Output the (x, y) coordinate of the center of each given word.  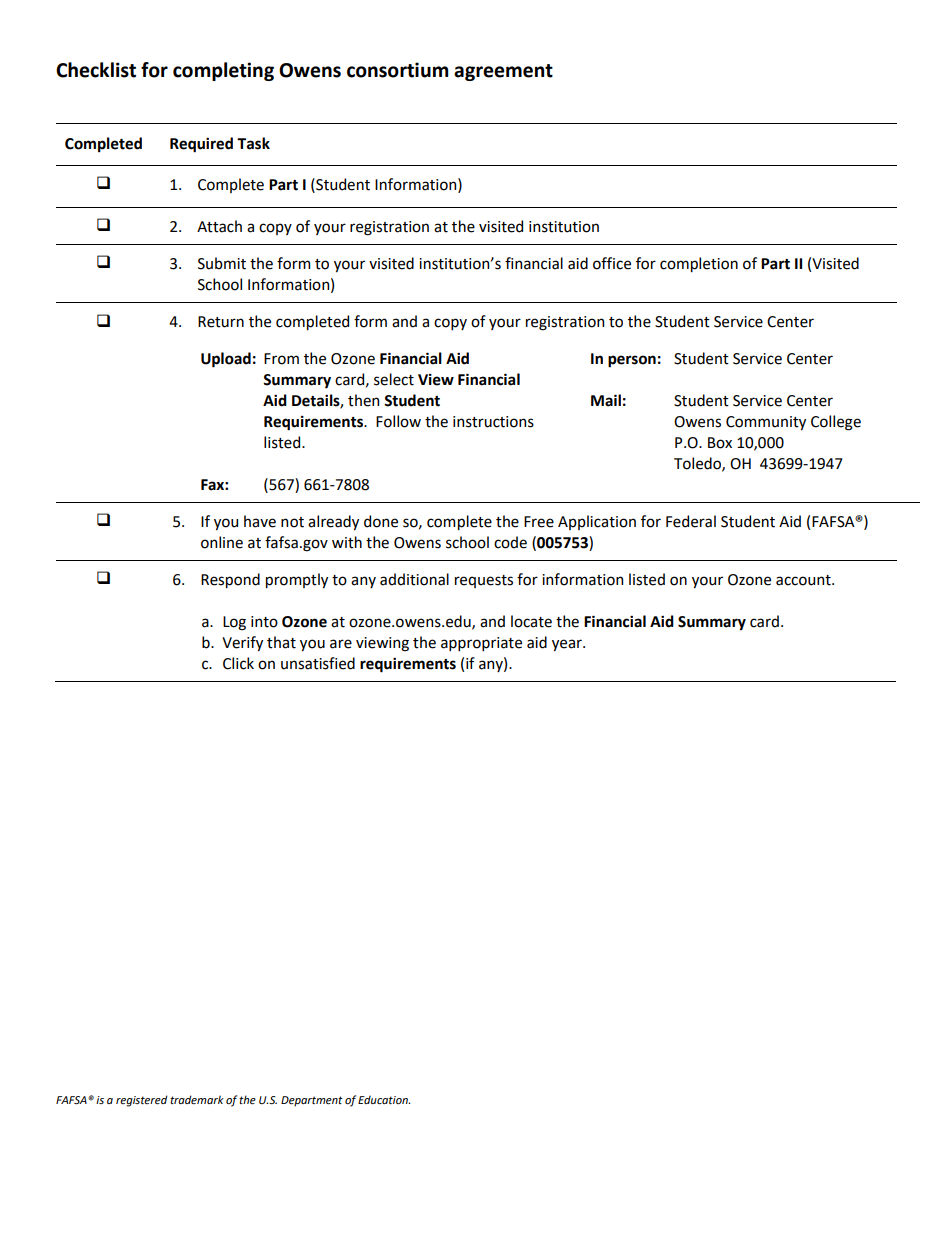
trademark (197, 1099)
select (394, 379)
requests (484, 581)
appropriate (481, 644)
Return (221, 322)
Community (766, 423)
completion (699, 264)
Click (238, 663)
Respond (230, 580)
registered (142, 1101)
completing (223, 71)
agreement (503, 72)
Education (384, 1099)
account (804, 580)
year (568, 645)
